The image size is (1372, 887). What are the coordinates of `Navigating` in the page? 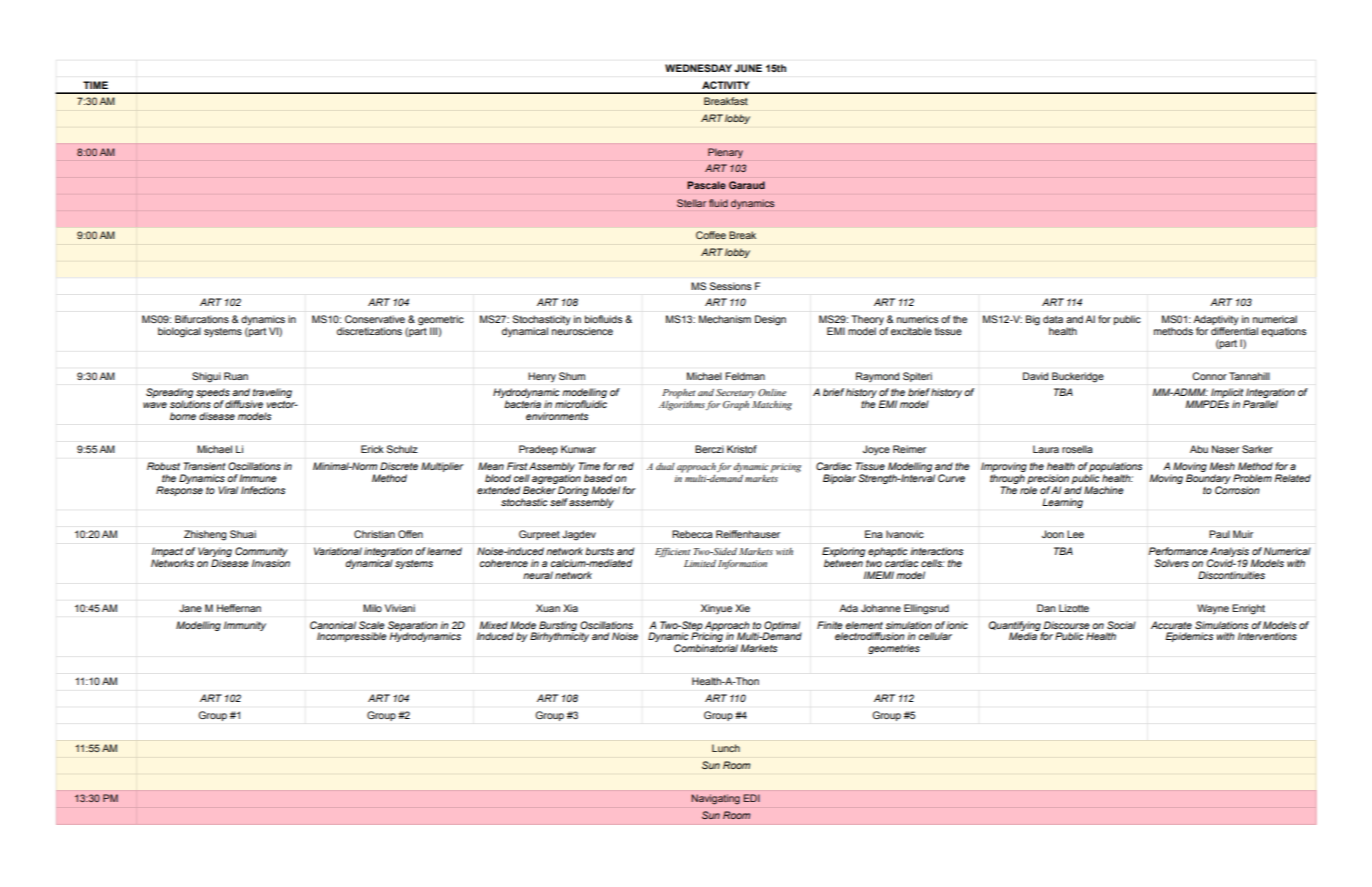 It's located at (716, 799).
